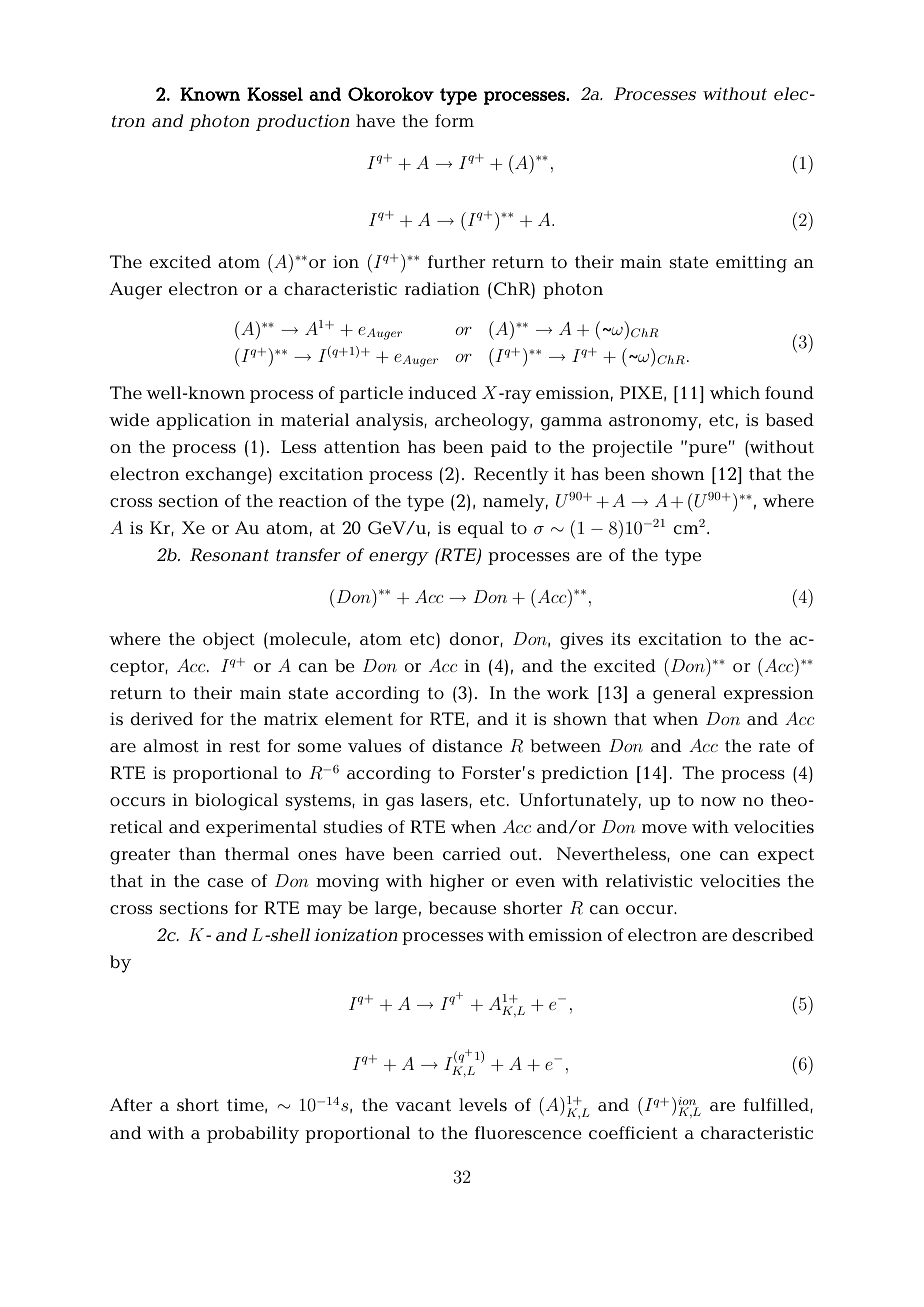 The width and height of the screenshot is (924, 1307). I want to click on Kossel, so click(275, 94).
